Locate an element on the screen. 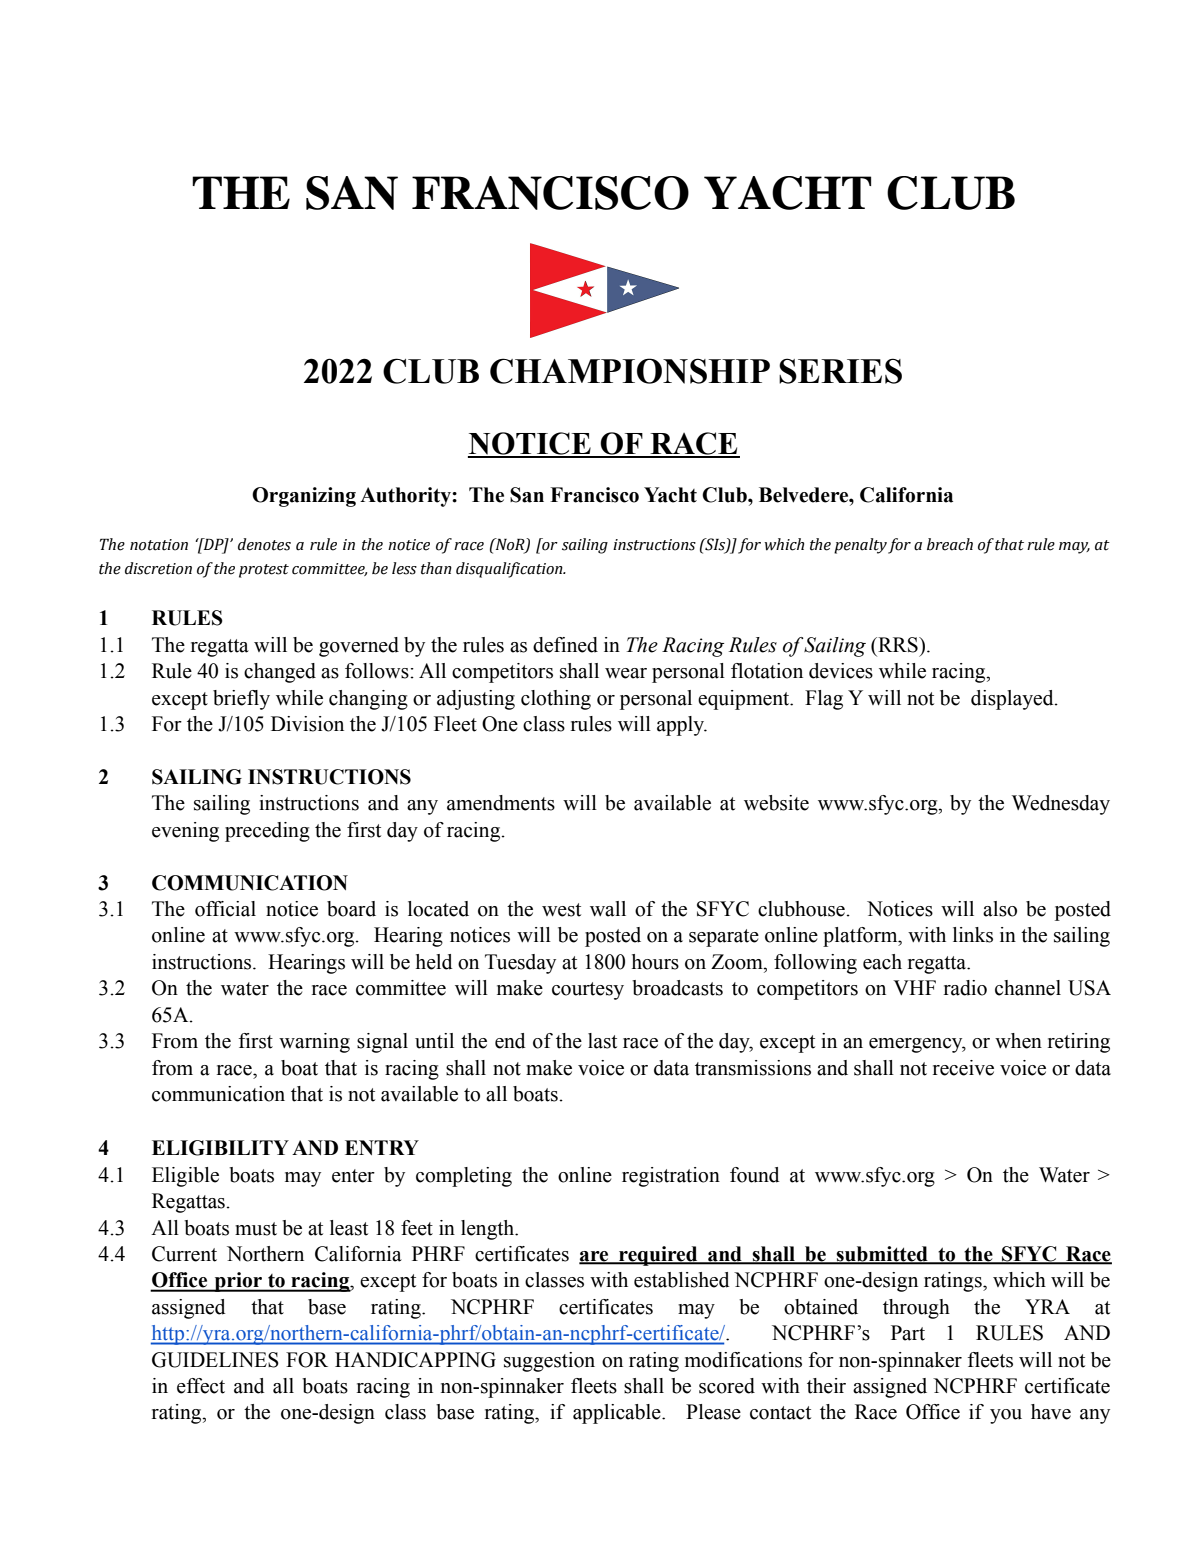 The image size is (1198, 1550). official is located at coordinates (225, 909).
